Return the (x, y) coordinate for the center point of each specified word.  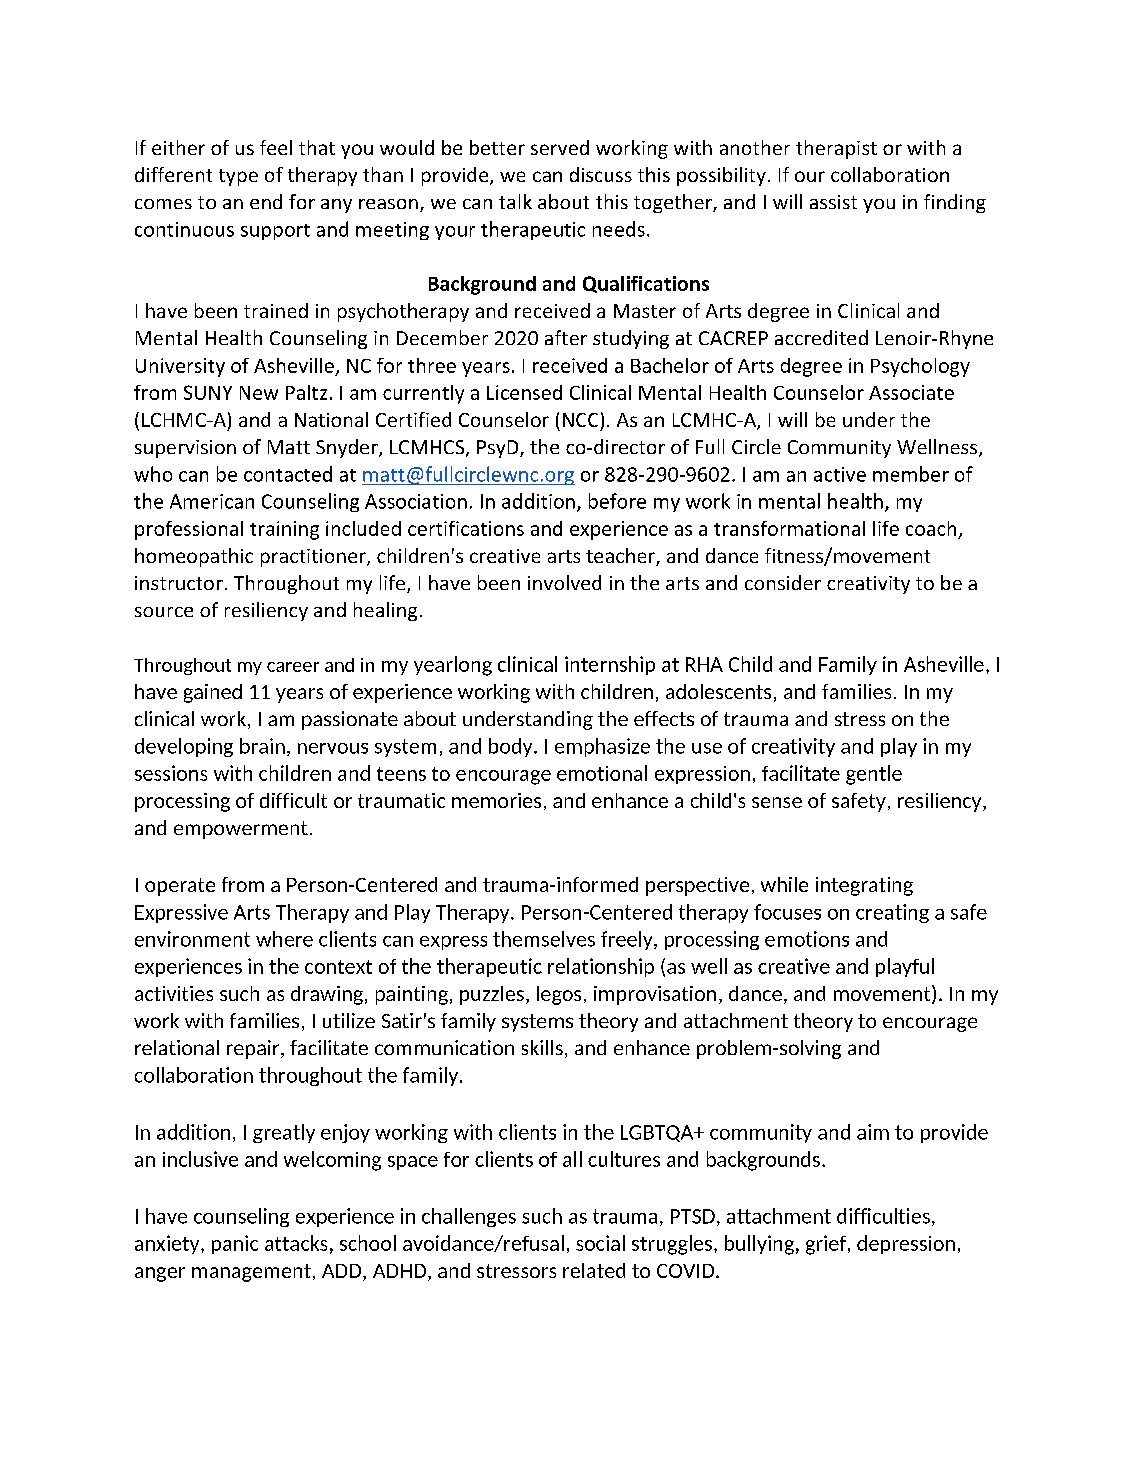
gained (213, 693)
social (600, 1243)
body (512, 747)
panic (235, 1244)
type (238, 177)
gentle (874, 775)
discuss (601, 174)
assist (833, 202)
